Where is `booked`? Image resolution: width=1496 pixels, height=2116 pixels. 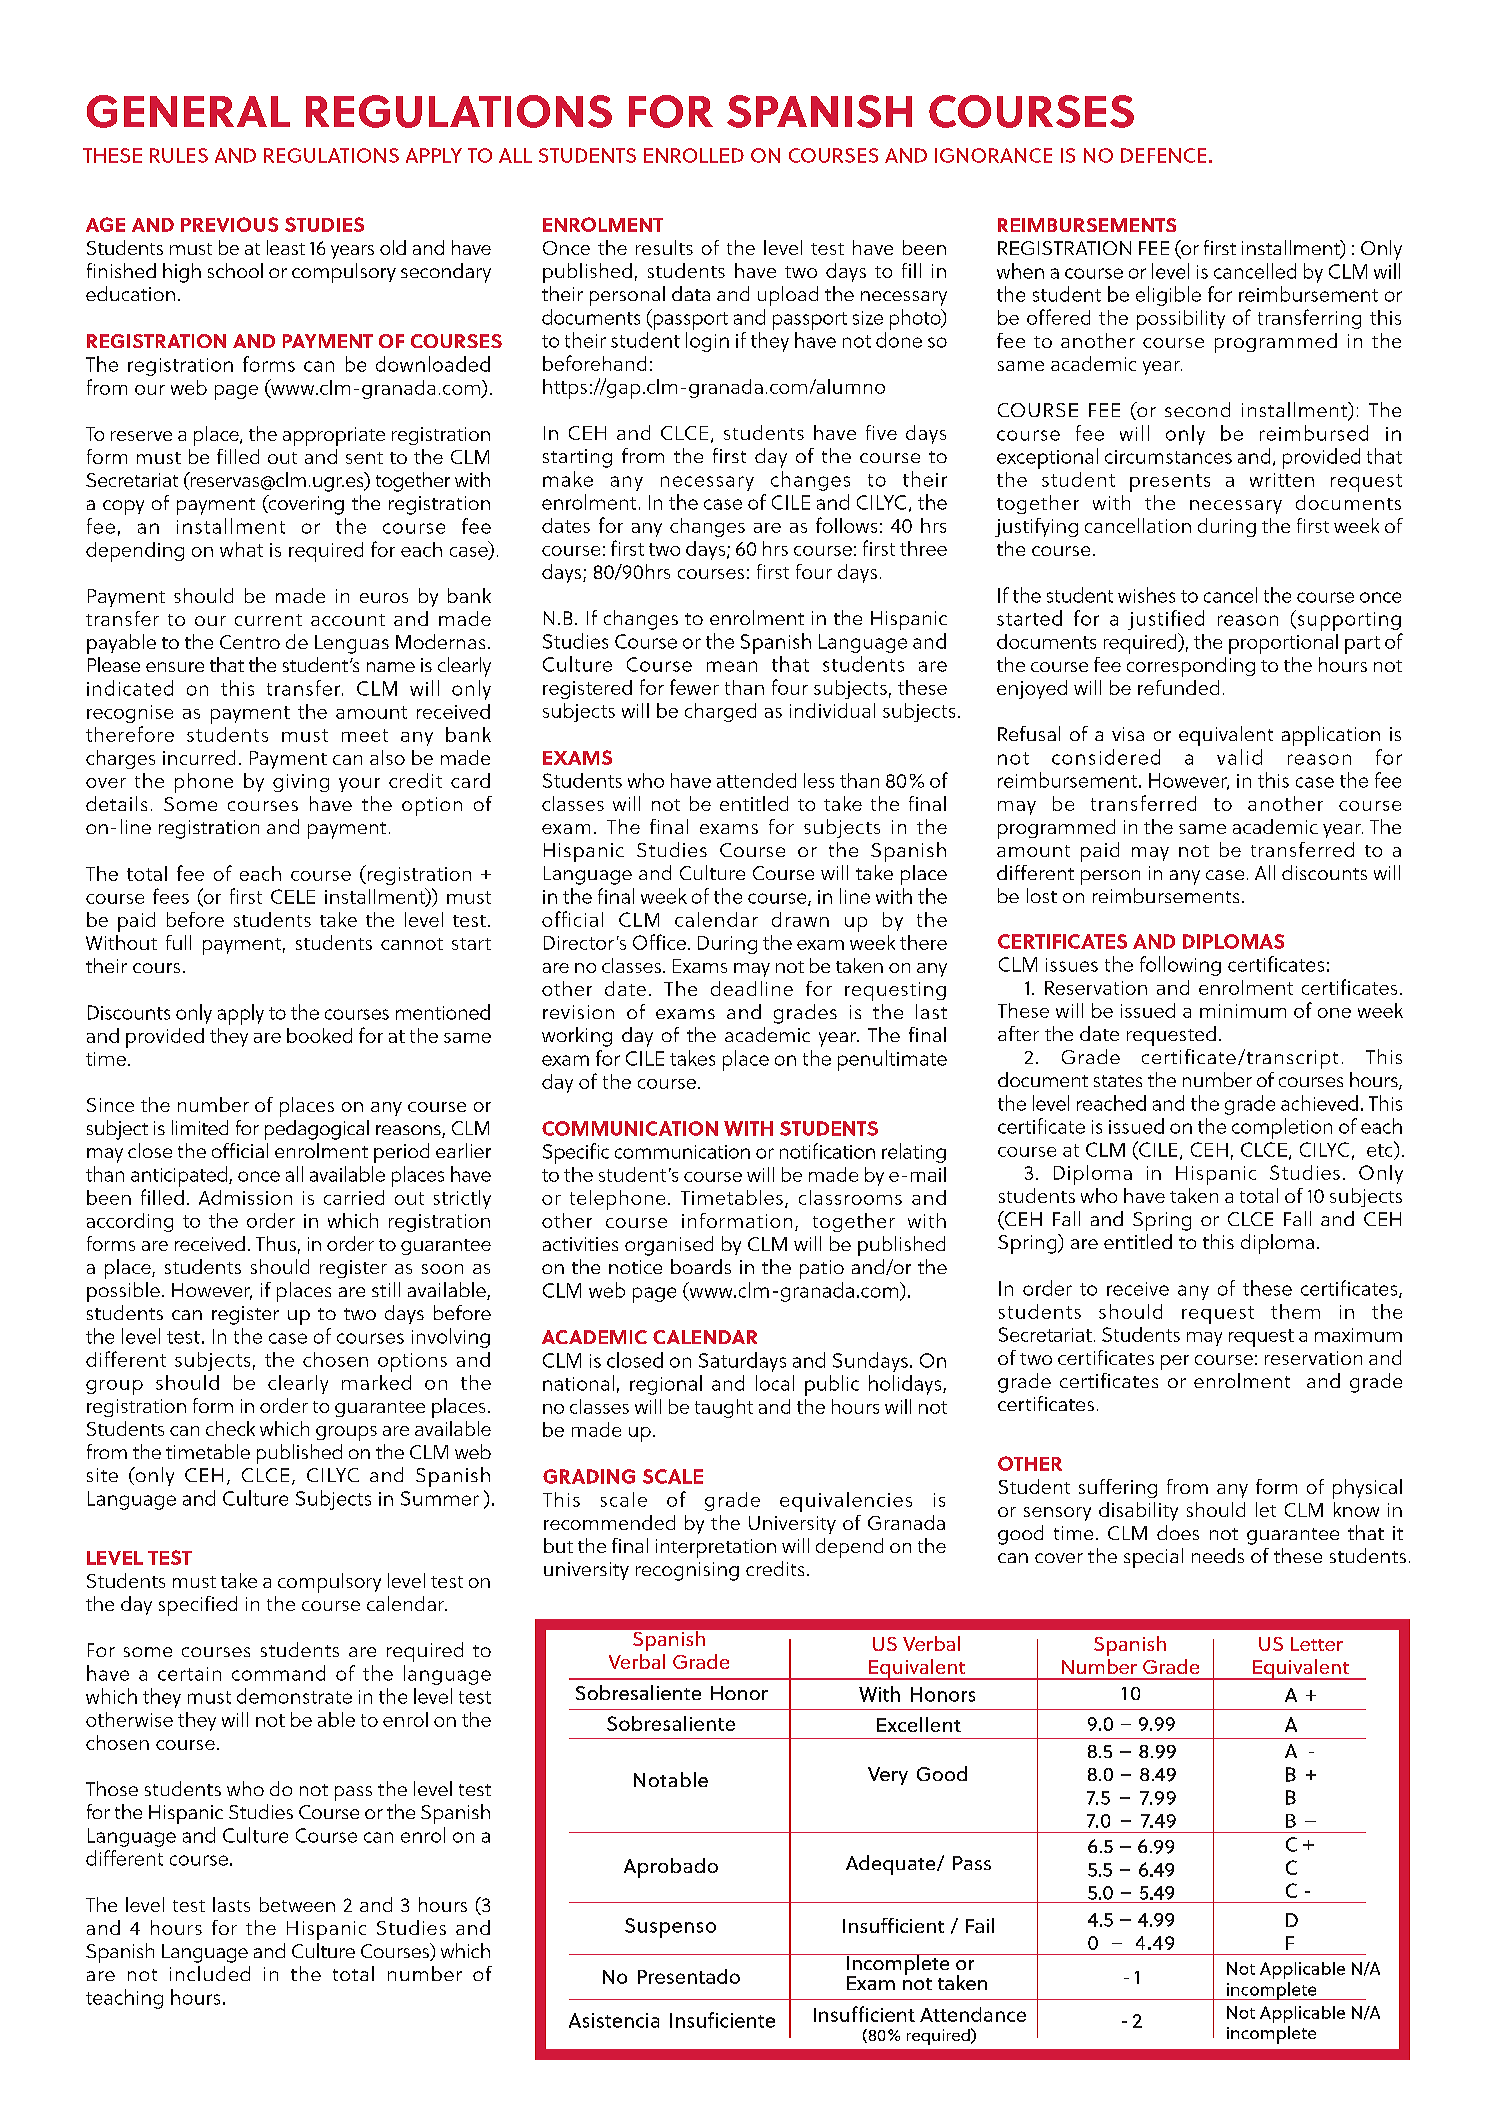
booked is located at coordinates (319, 1035).
